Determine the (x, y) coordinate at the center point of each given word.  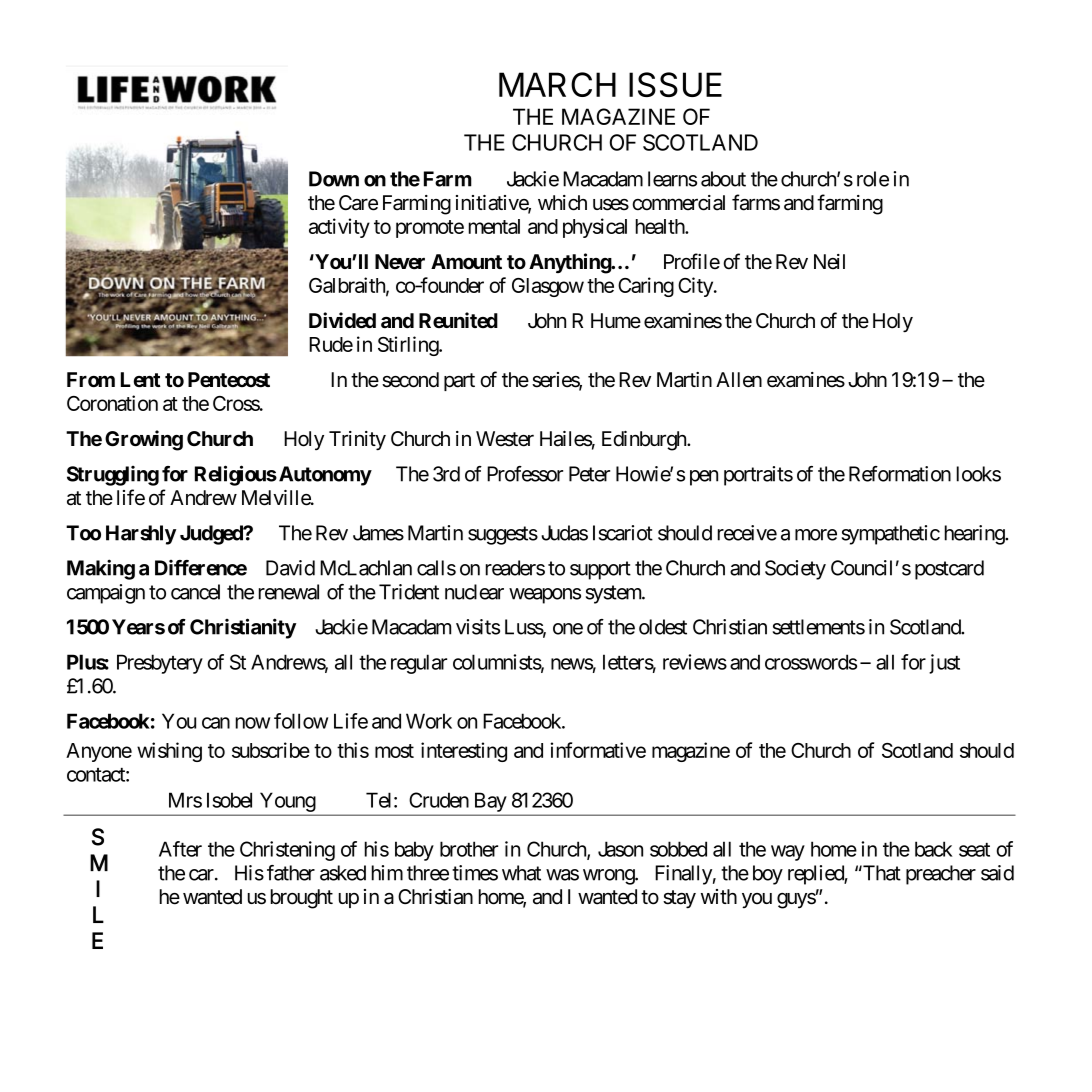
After (180, 849)
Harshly (141, 535)
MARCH (557, 84)
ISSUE (675, 84)
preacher (941, 875)
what (521, 873)
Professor (525, 474)
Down (334, 179)
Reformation (900, 474)
